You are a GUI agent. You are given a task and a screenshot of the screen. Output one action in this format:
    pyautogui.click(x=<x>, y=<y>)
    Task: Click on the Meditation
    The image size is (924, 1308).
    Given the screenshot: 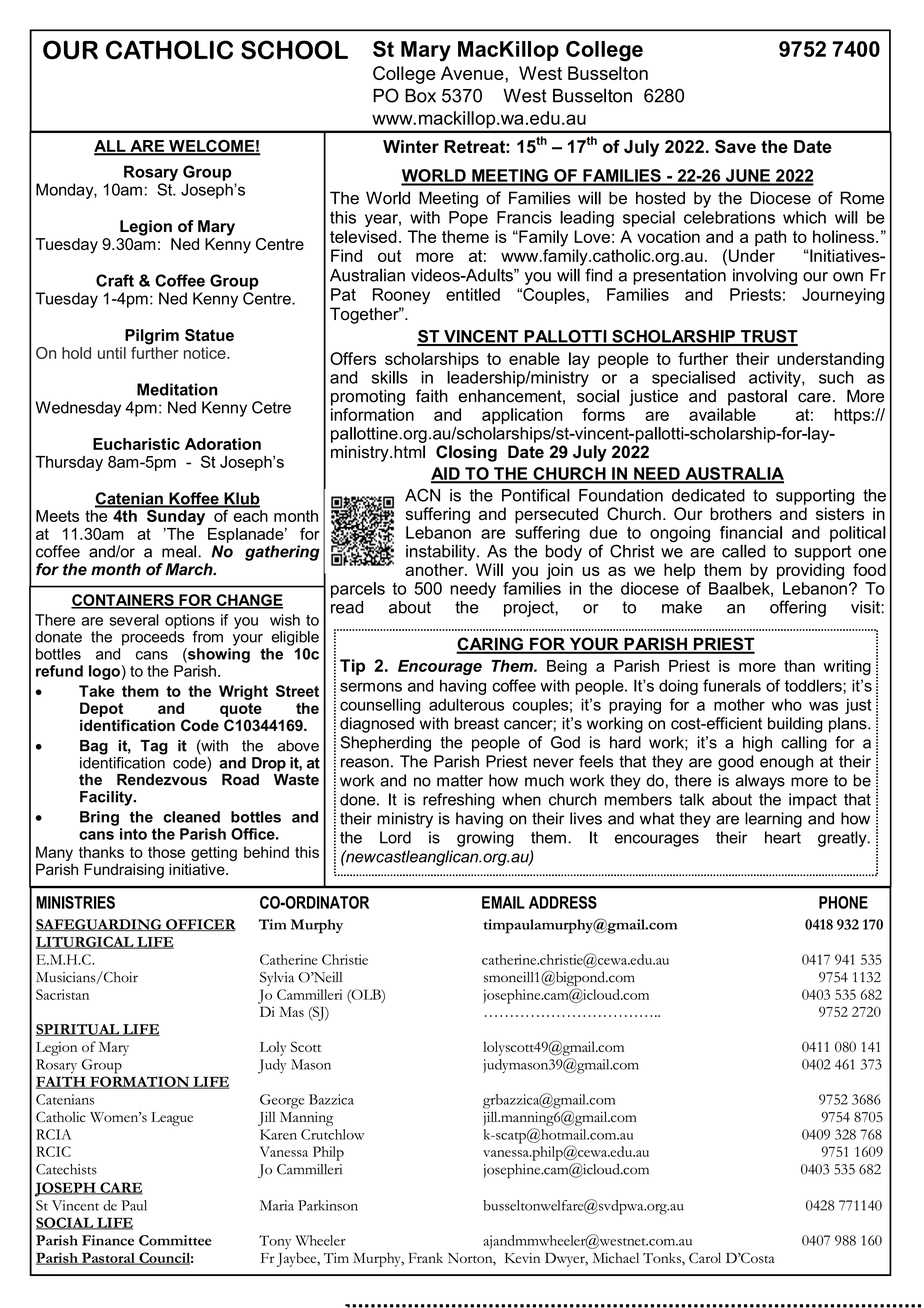 What is the action you would take?
    pyautogui.click(x=177, y=389)
